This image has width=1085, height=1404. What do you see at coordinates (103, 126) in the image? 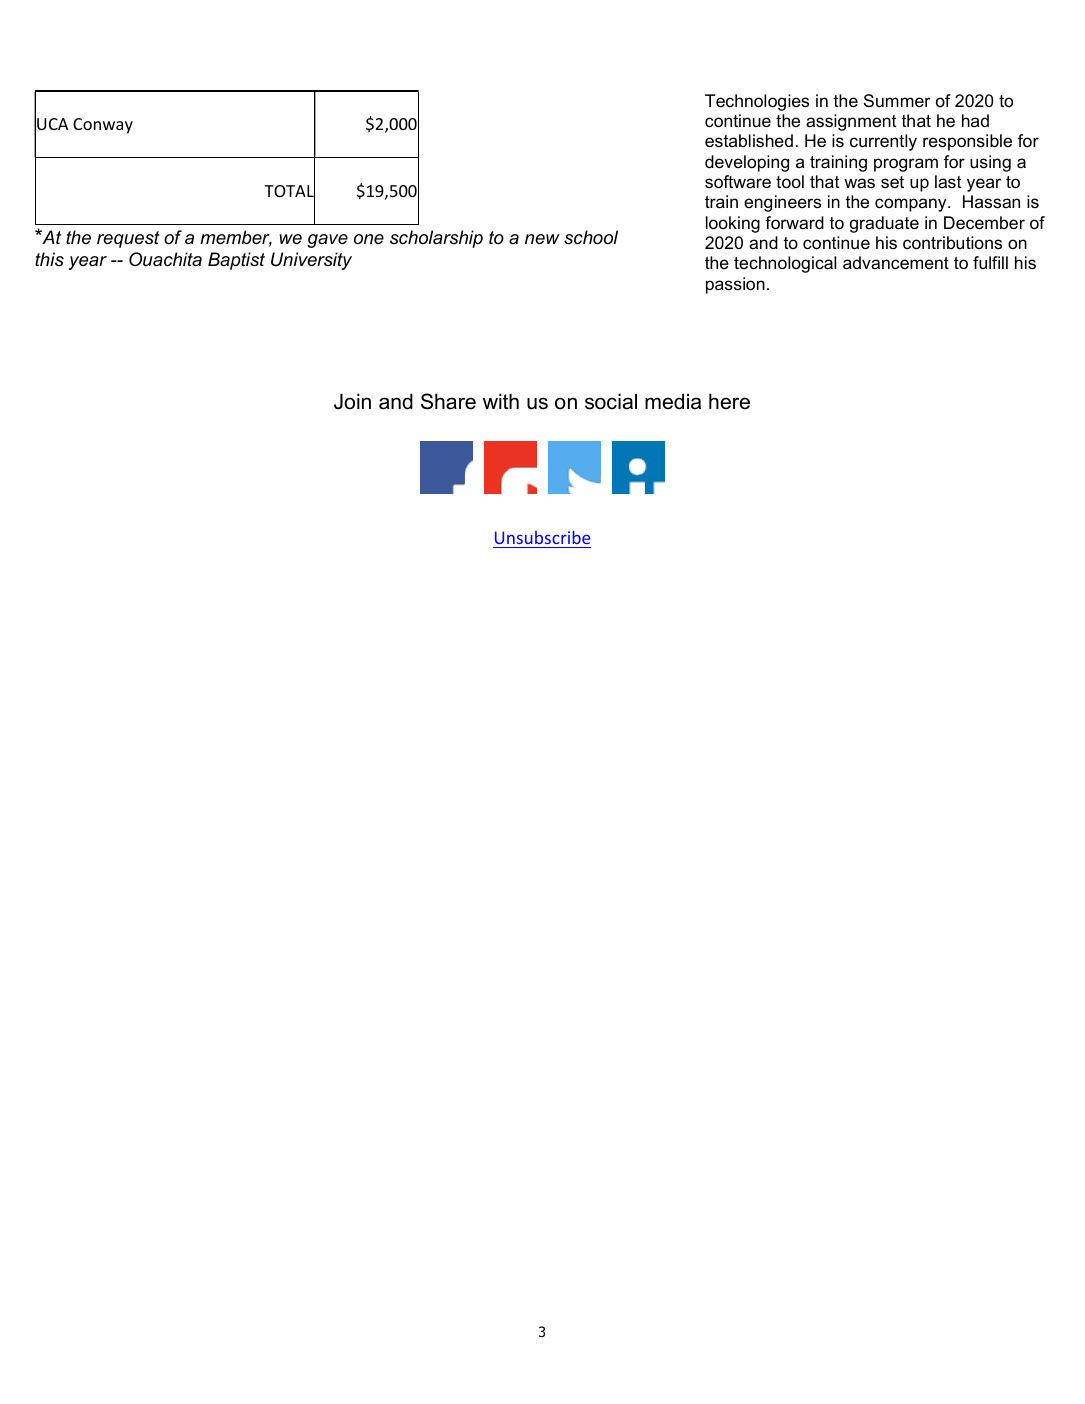
I see `Conway` at bounding box center [103, 126].
